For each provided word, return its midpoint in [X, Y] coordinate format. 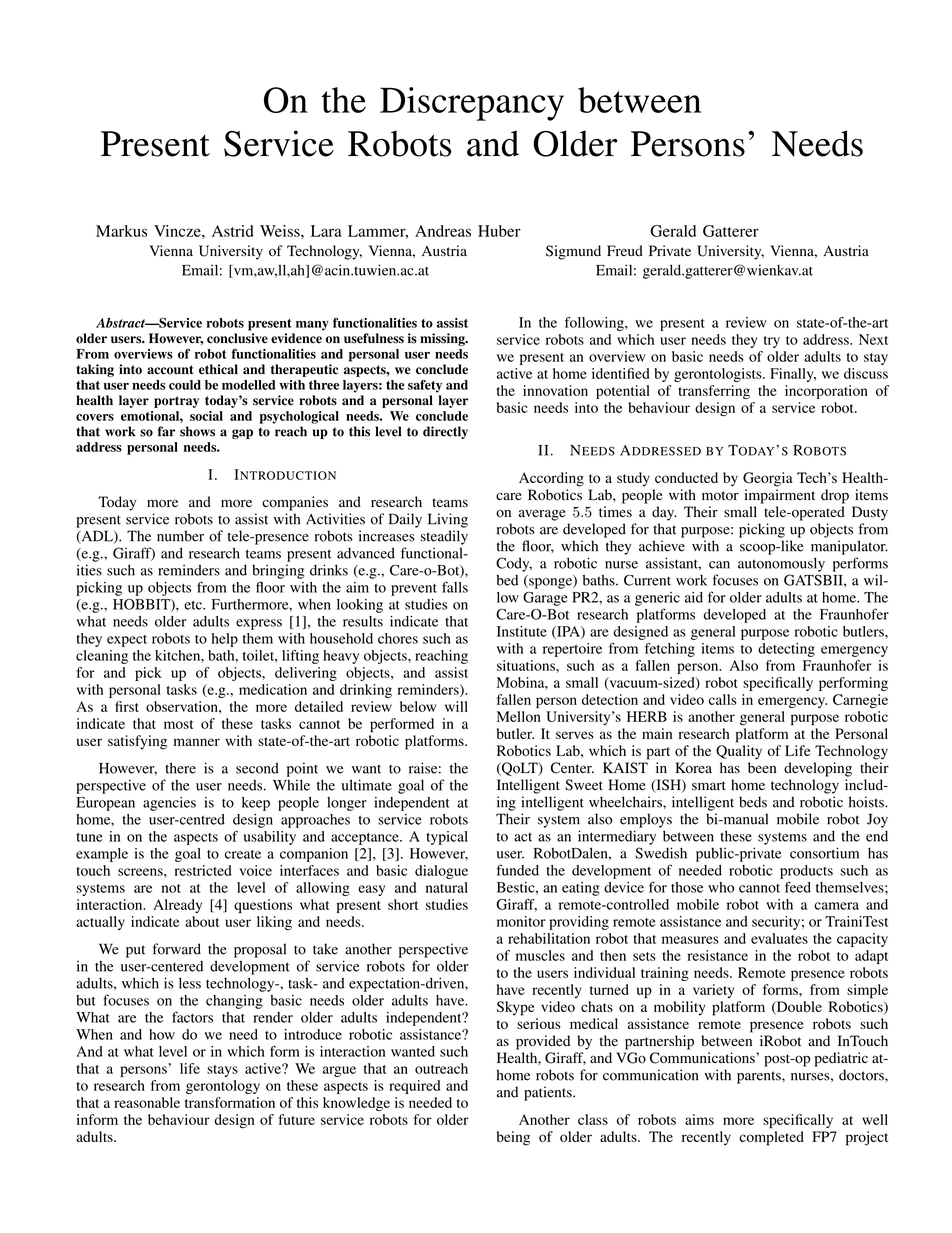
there [180, 768]
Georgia [768, 479]
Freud [625, 251]
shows [197, 431]
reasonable [147, 1102]
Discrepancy [472, 104]
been [762, 768]
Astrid [233, 231]
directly [445, 432]
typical [447, 838]
